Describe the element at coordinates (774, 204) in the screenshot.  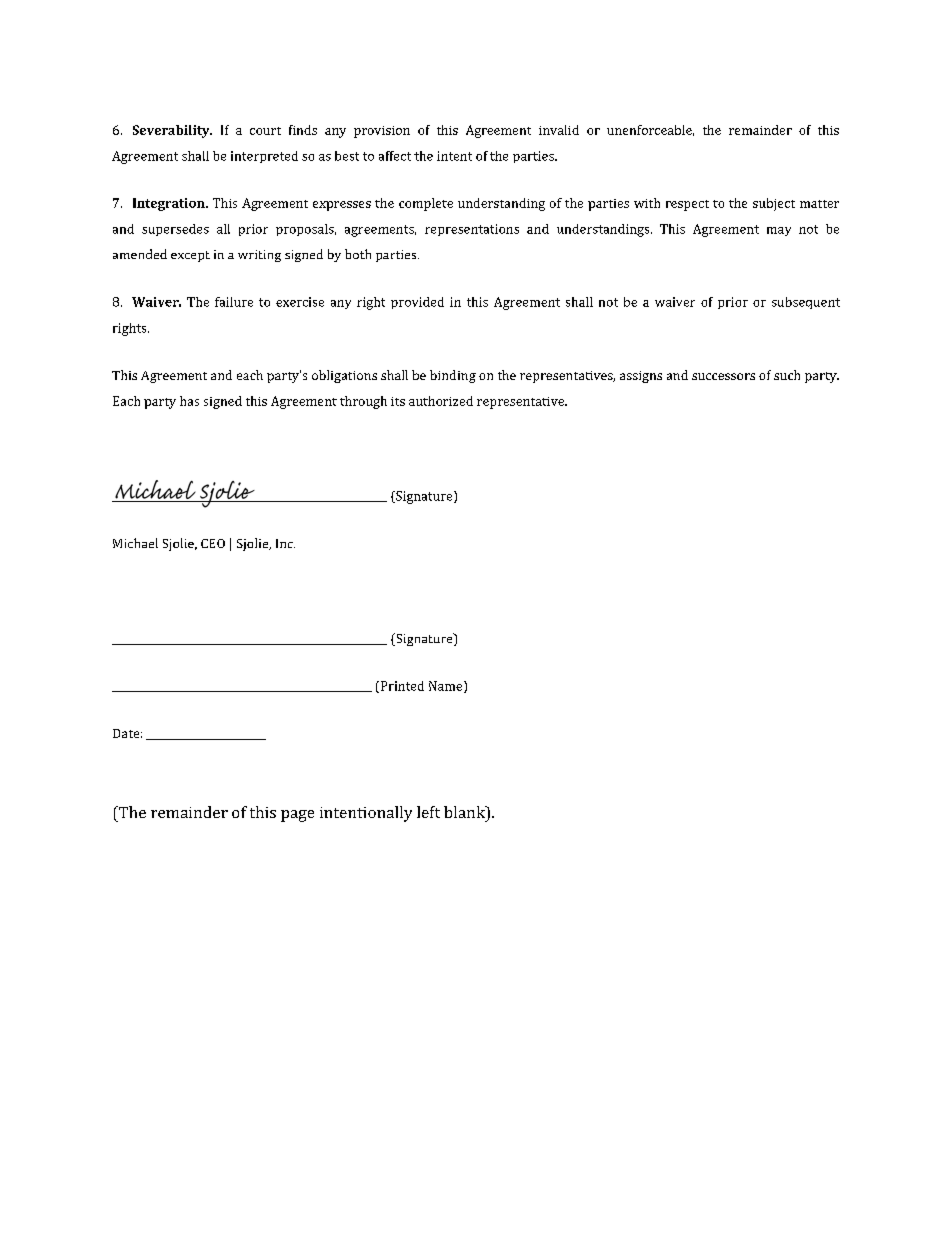
I see `subject` at that location.
